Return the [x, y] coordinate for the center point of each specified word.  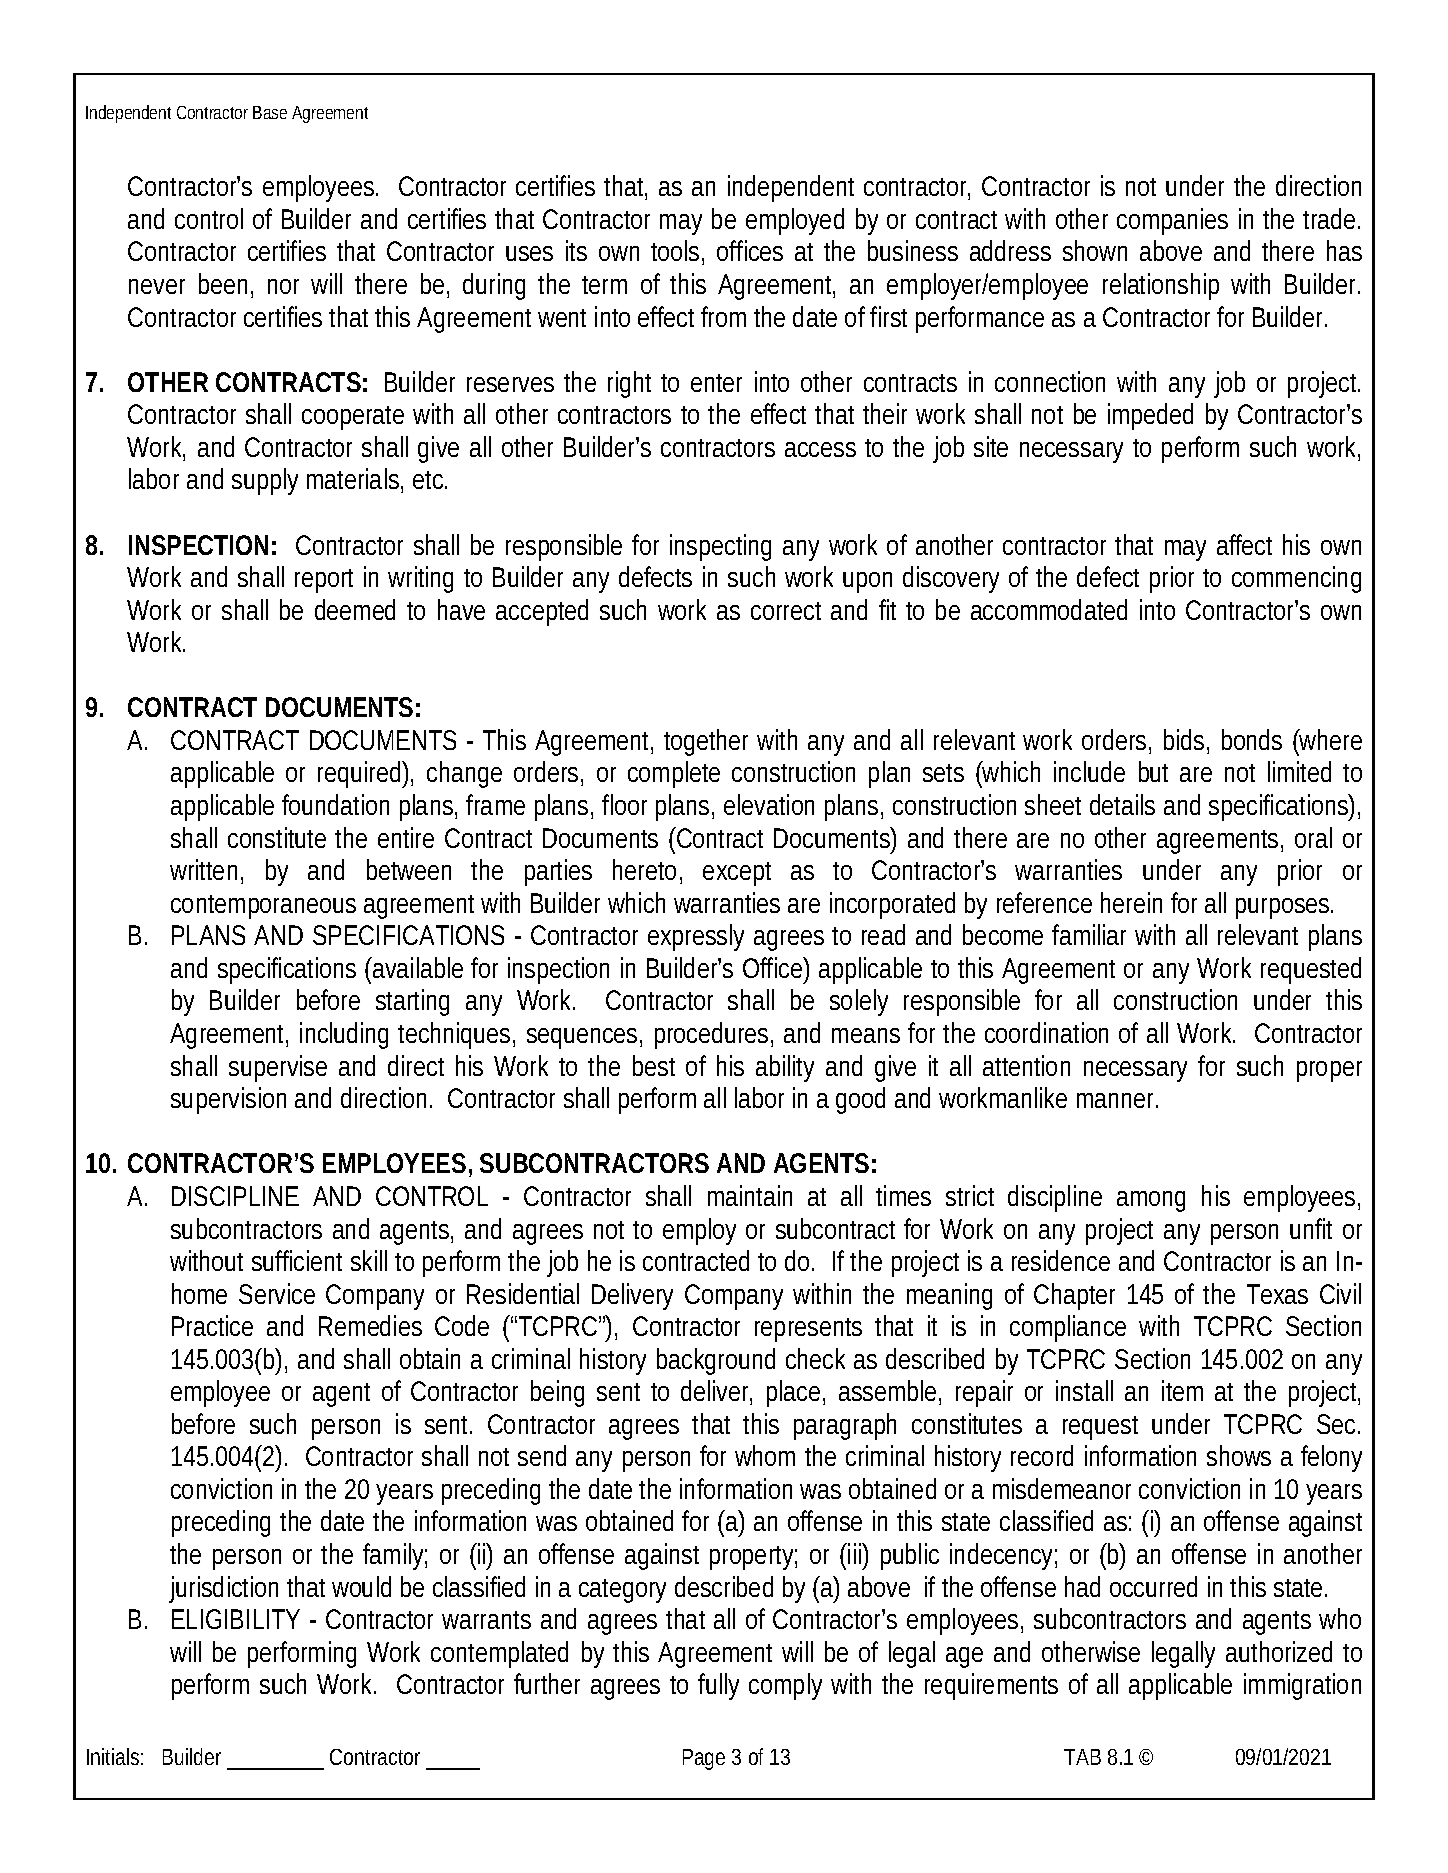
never [157, 286]
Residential [523, 1293]
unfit [1311, 1228]
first [888, 316]
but [1153, 771]
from [722, 316]
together [706, 742]
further [547, 1683]
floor [624, 804]
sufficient [297, 1260]
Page [704, 1759]
